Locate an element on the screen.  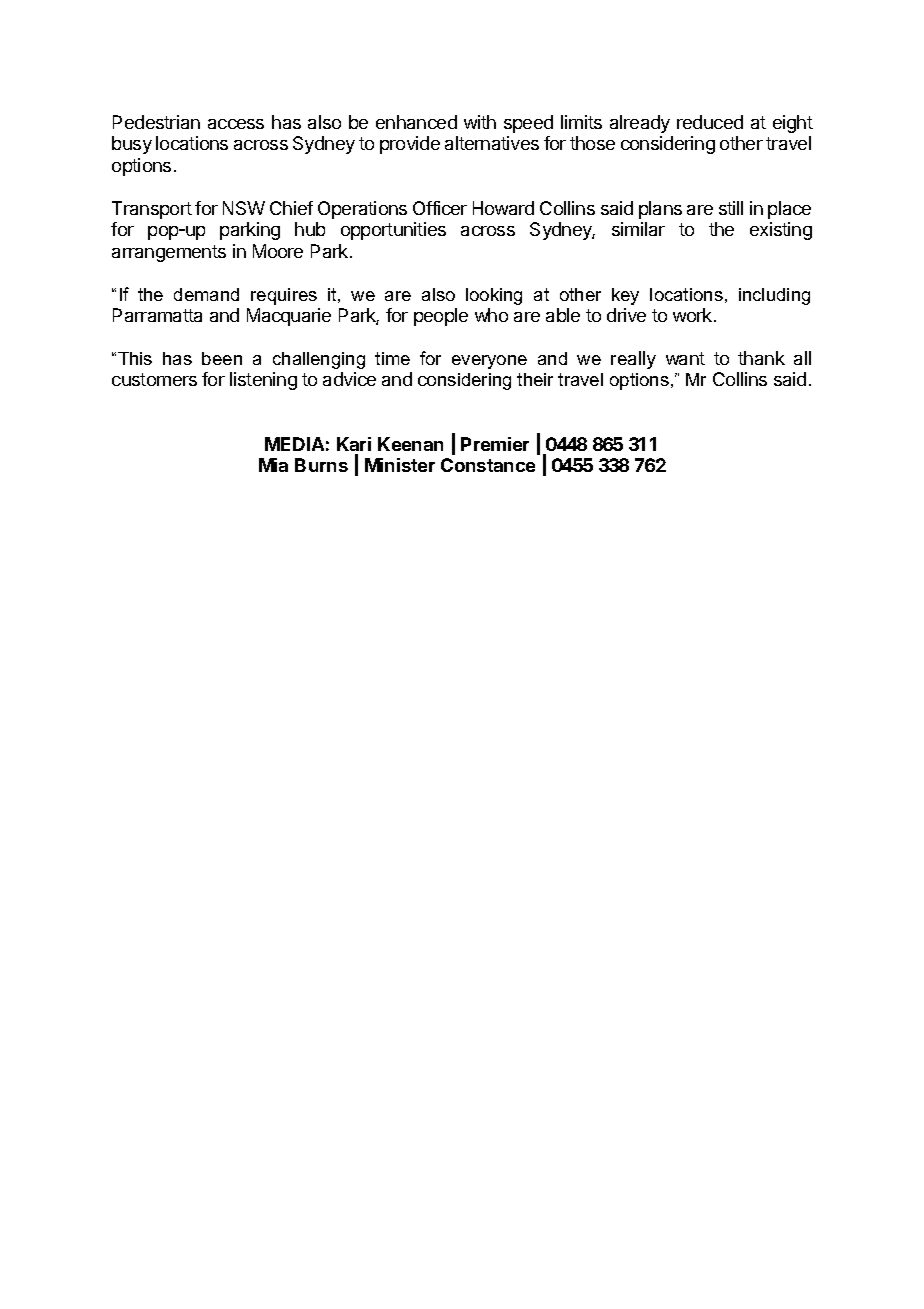
Constance is located at coordinates (488, 465).
